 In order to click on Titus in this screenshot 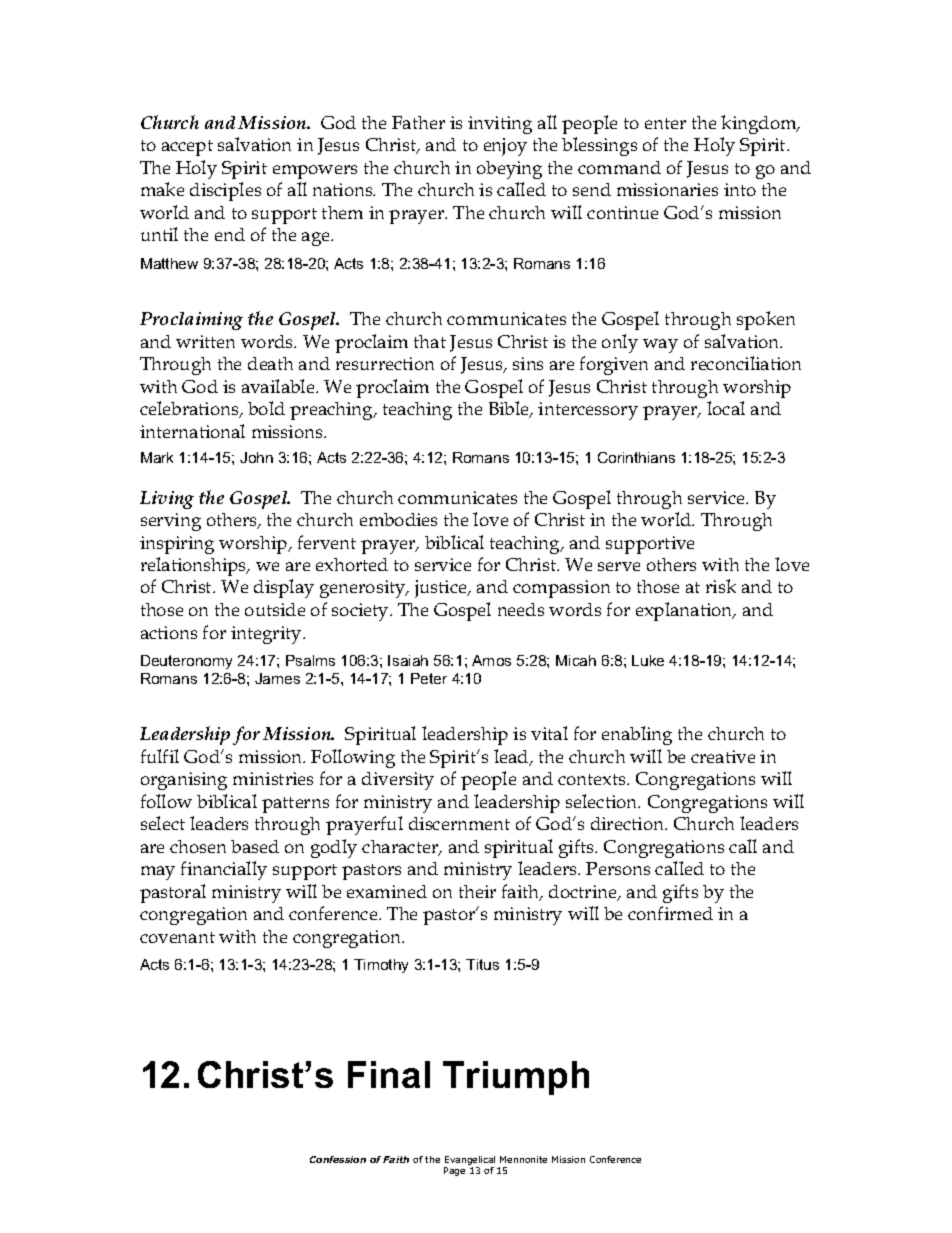, I will do `click(482, 964)`.
